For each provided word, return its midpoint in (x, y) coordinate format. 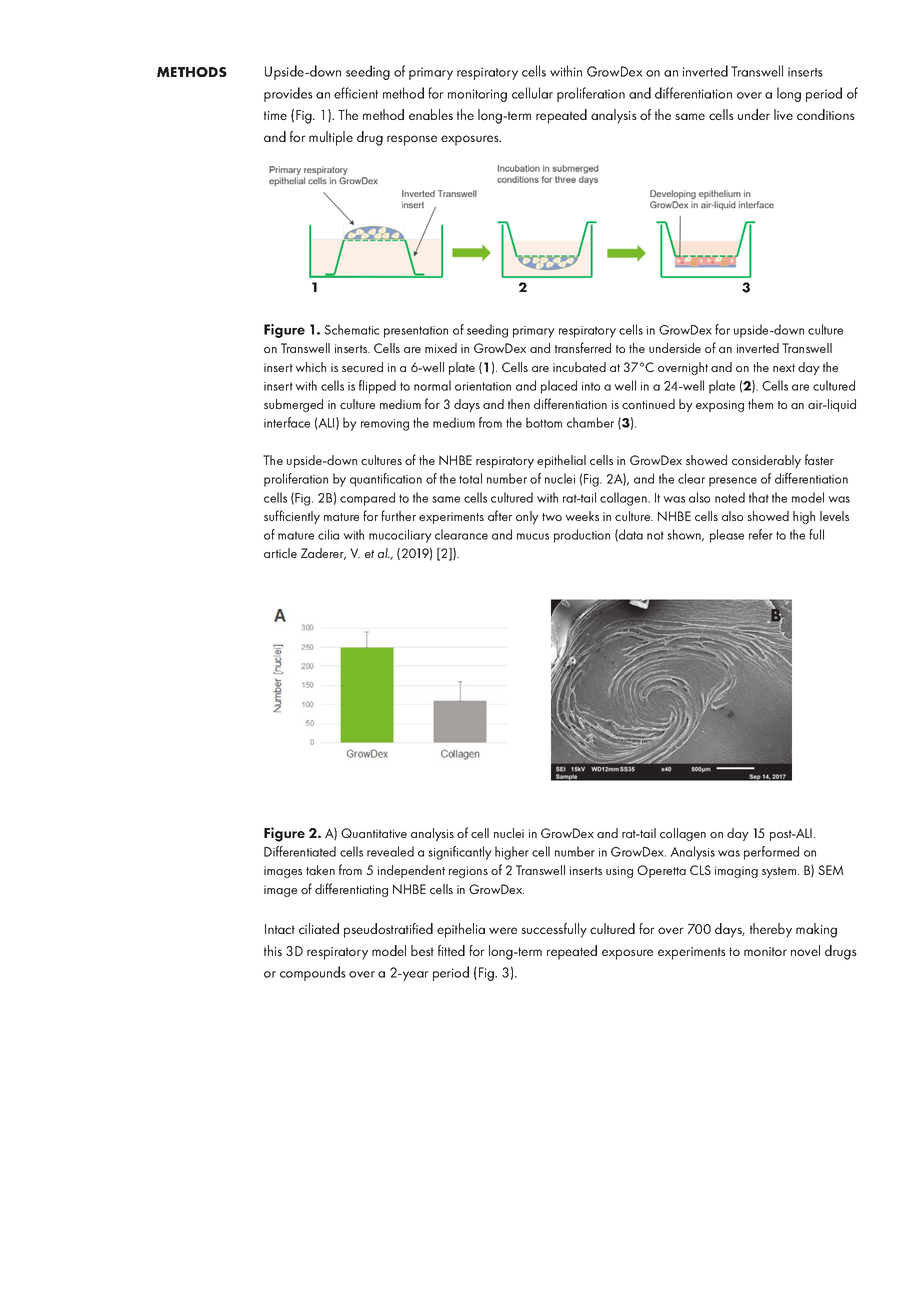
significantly (460, 853)
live (783, 114)
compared (367, 499)
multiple (331, 138)
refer (761, 534)
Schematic (351, 329)
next (784, 368)
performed (771, 853)
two (552, 517)
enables (431, 114)
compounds (313, 973)
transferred (583, 347)
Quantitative (374, 833)
